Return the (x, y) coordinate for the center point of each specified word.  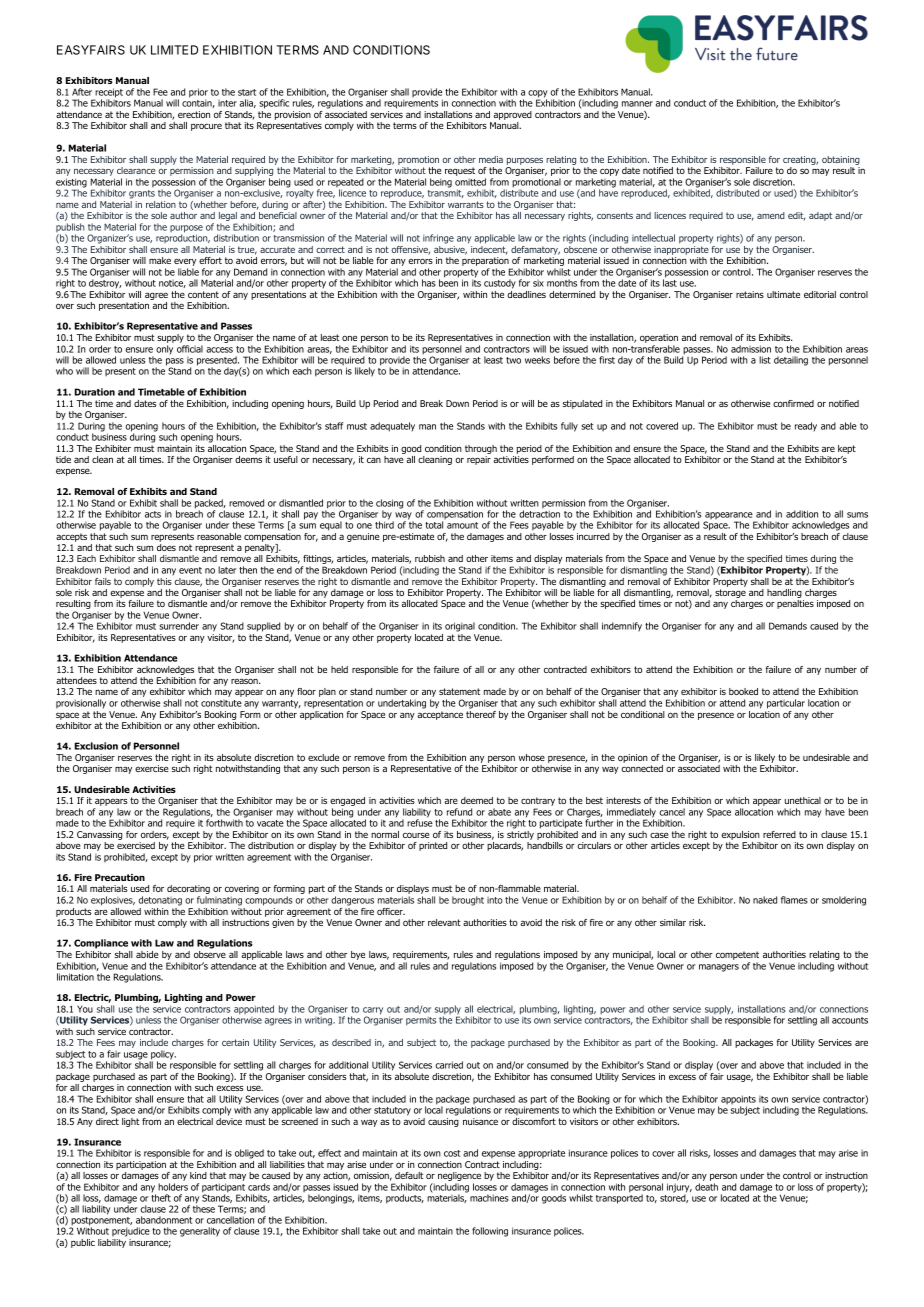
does (166, 547)
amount (462, 525)
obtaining (841, 160)
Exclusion (96, 746)
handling (785, 595)
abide (147, 954)
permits (421, 1021)
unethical (803, 800)
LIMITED (174, 50)
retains (750, 294)
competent (737, 957)
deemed (477, 800)
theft (161, 1198)
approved (512, 115)
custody (500, 284)
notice (172, 284)
